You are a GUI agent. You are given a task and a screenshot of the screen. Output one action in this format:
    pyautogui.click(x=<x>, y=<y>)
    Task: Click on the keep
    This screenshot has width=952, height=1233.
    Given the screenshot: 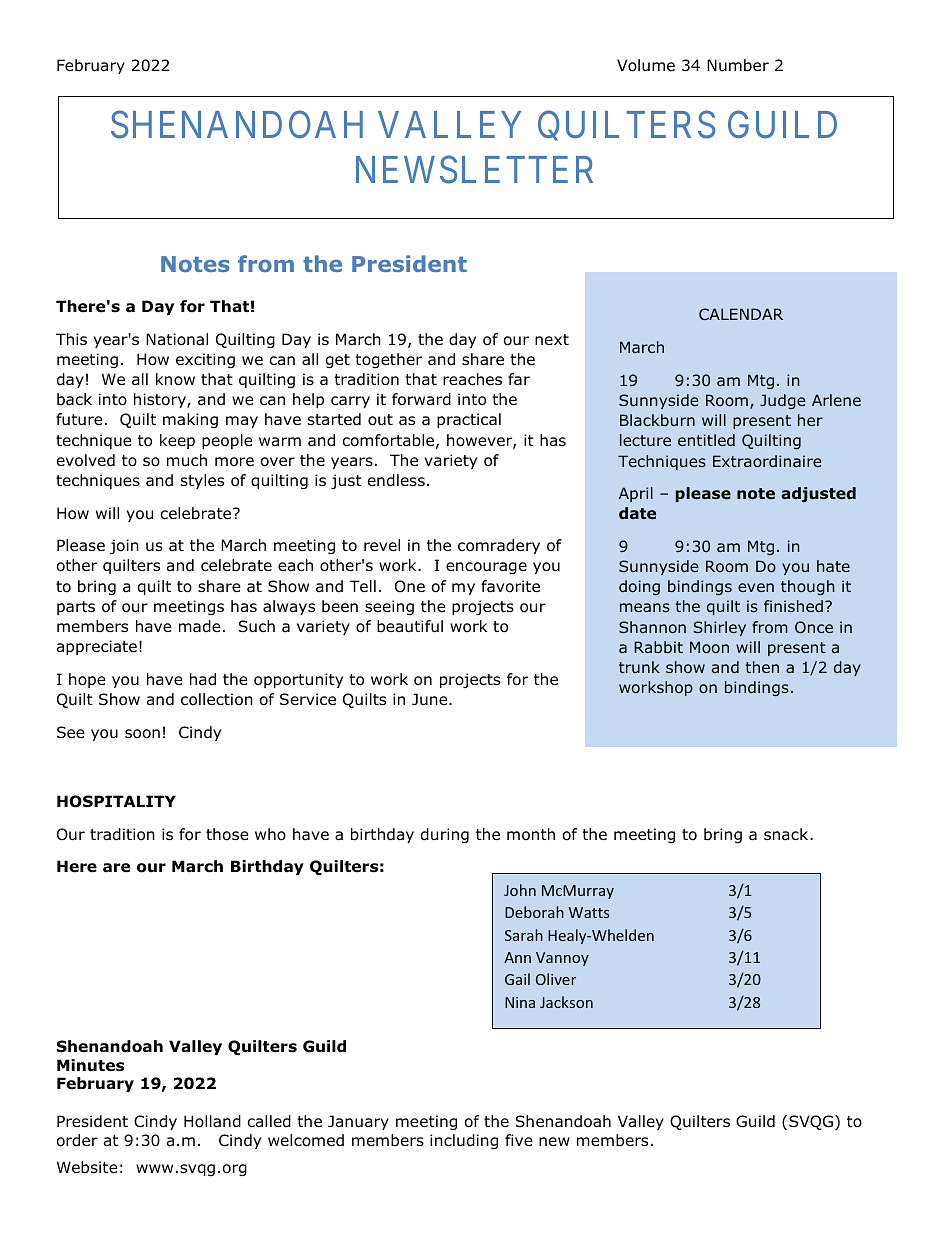 What is the action you would take?
    pyautogui.click(x=177, y=441)
